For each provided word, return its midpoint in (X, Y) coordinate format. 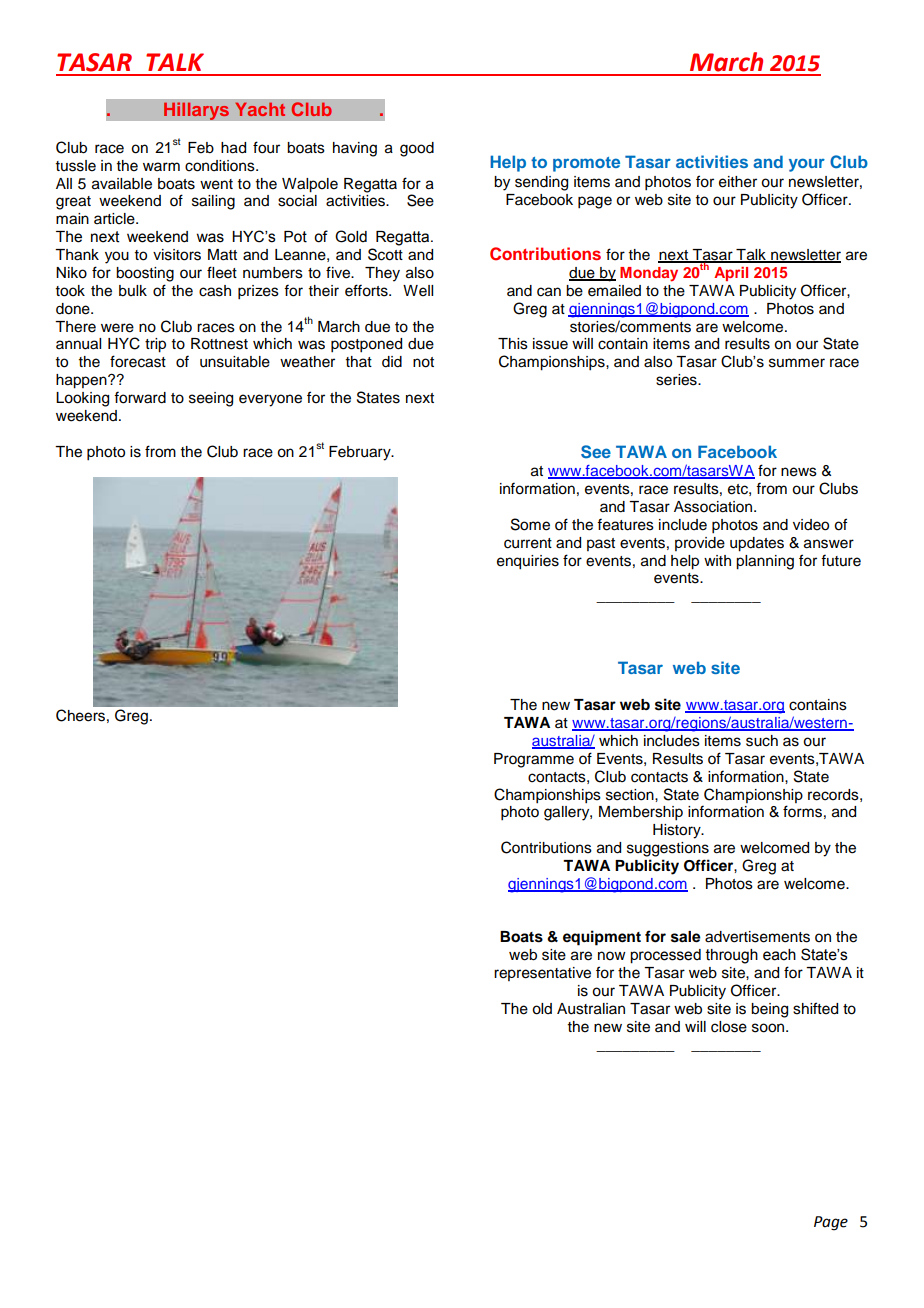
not (423, 362)
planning (765, 562)
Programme (534, 760)
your (807, 165)
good (417, 149)
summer (797, 363)
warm (161, 166)
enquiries (528, 562)
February (361, 453)
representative (542, 974)
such (762, 741)
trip (155, 345)
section (631, 795)
